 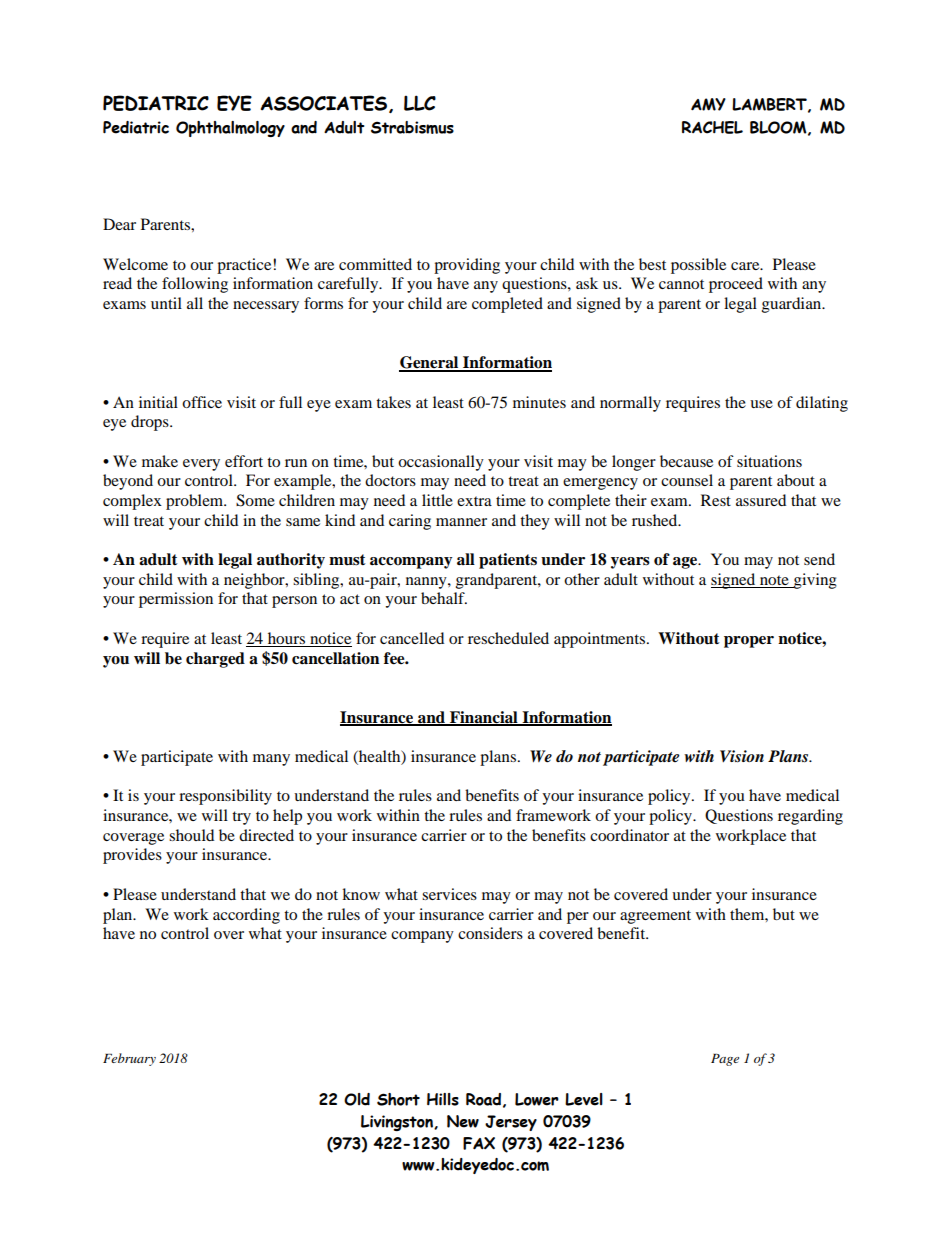 What do you see at coordinates (412, 127) in the image?
I see `Strabismus` at bounding box center [412, 127].
